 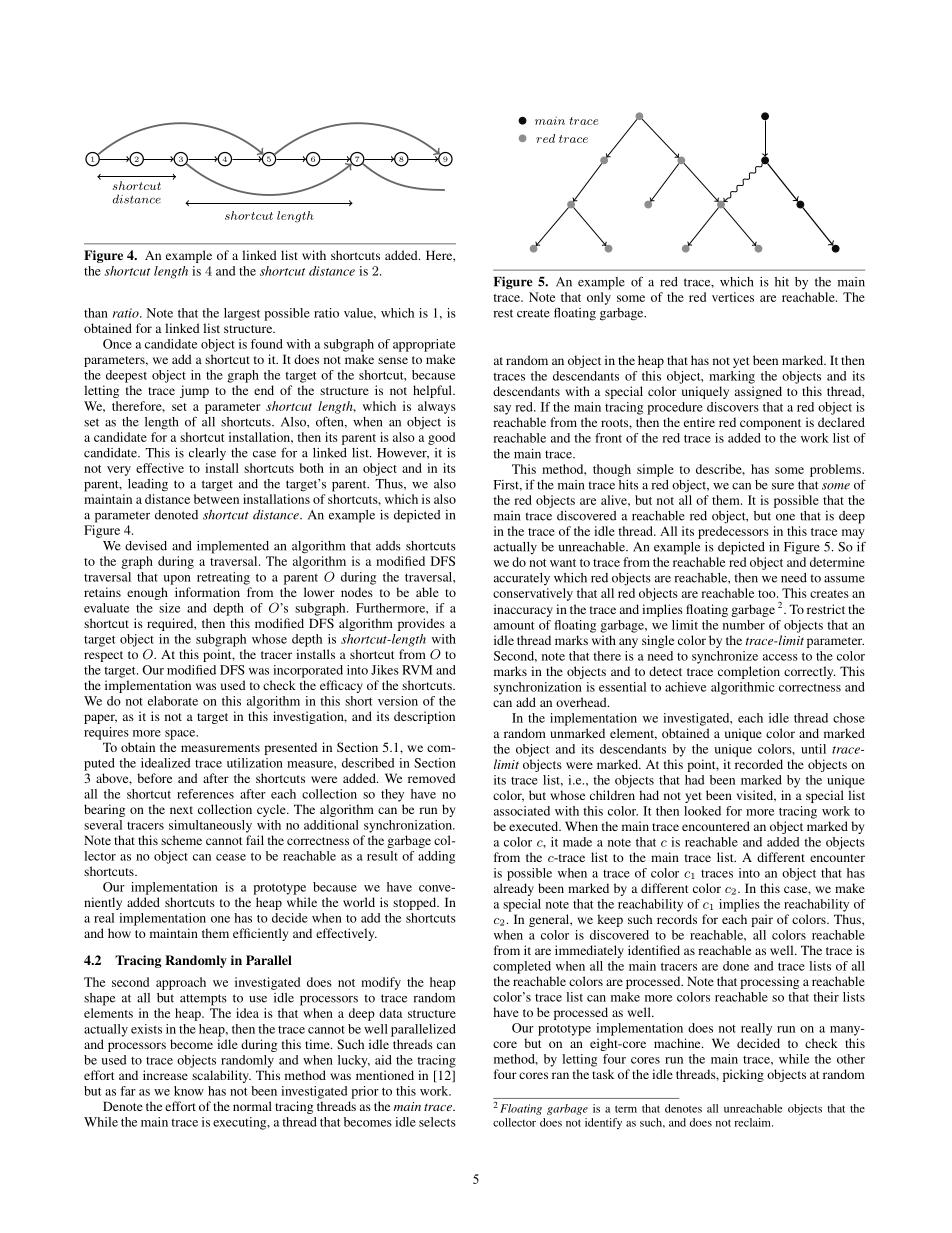 What do you see at coordinates (437, 1122) in the screenshot?
I see `selects` at bounding box center [437, 1122].
